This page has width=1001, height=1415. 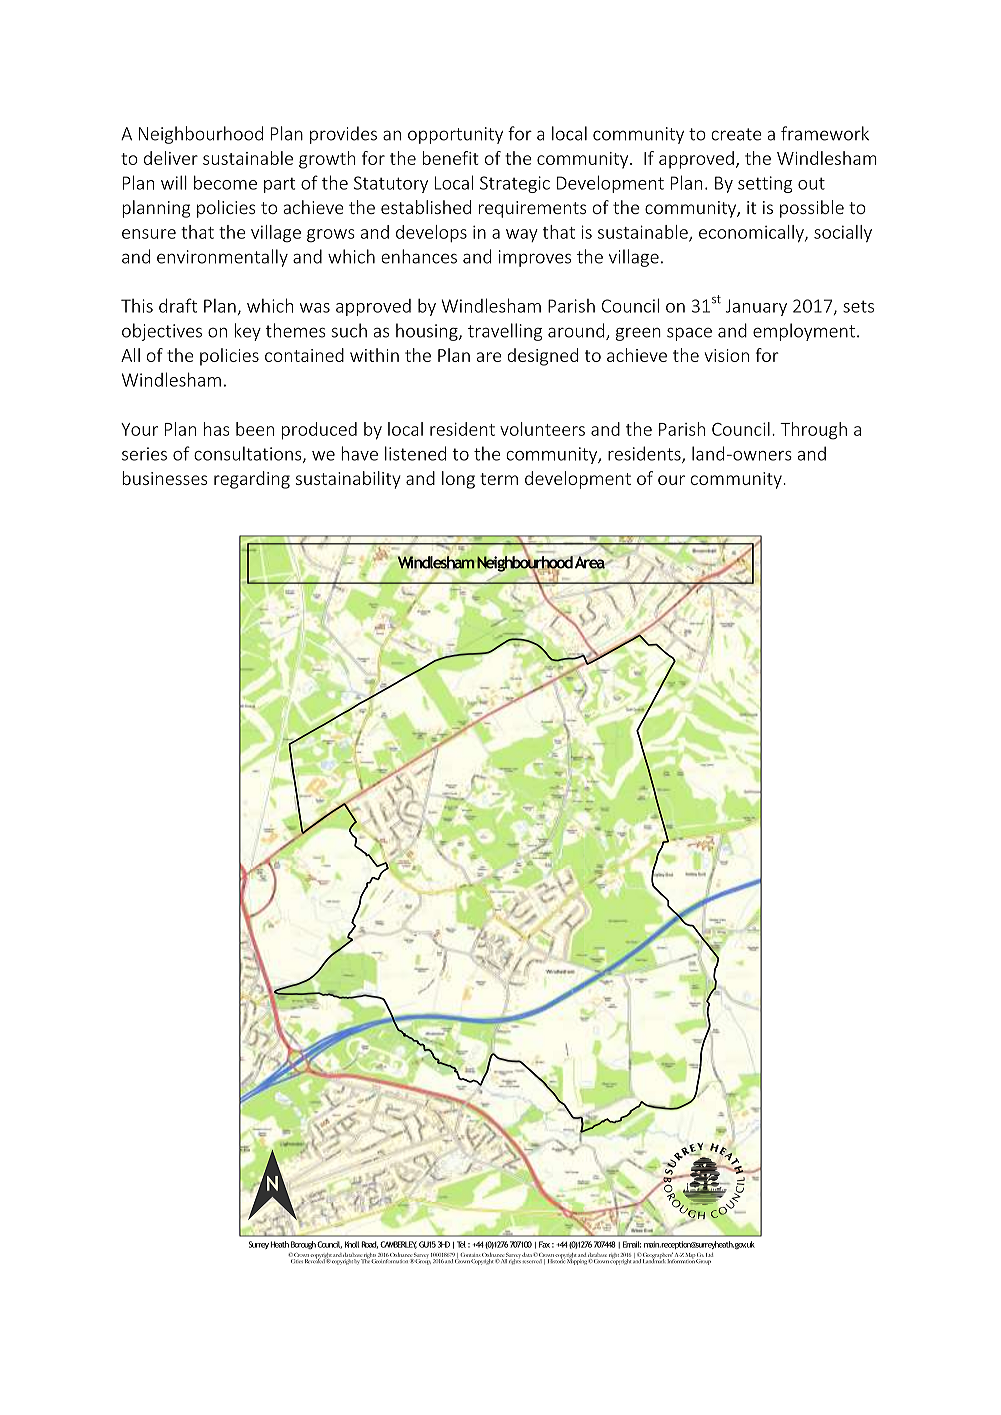 What do you see at coordinates (217, 429) in the page?
I see `has` at bounding box center [217, 429].
